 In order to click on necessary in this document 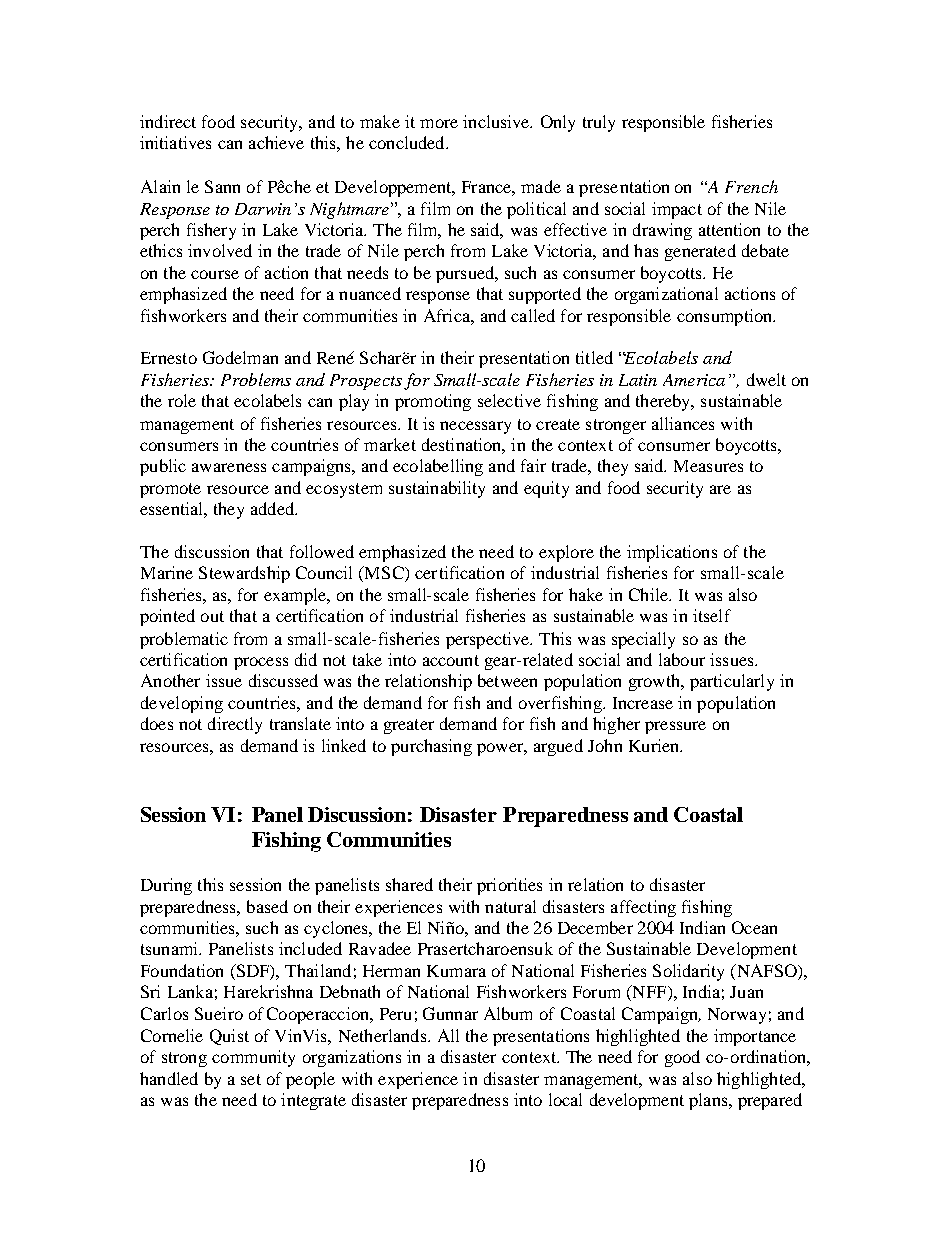, I will do `click(475, 427)`.
